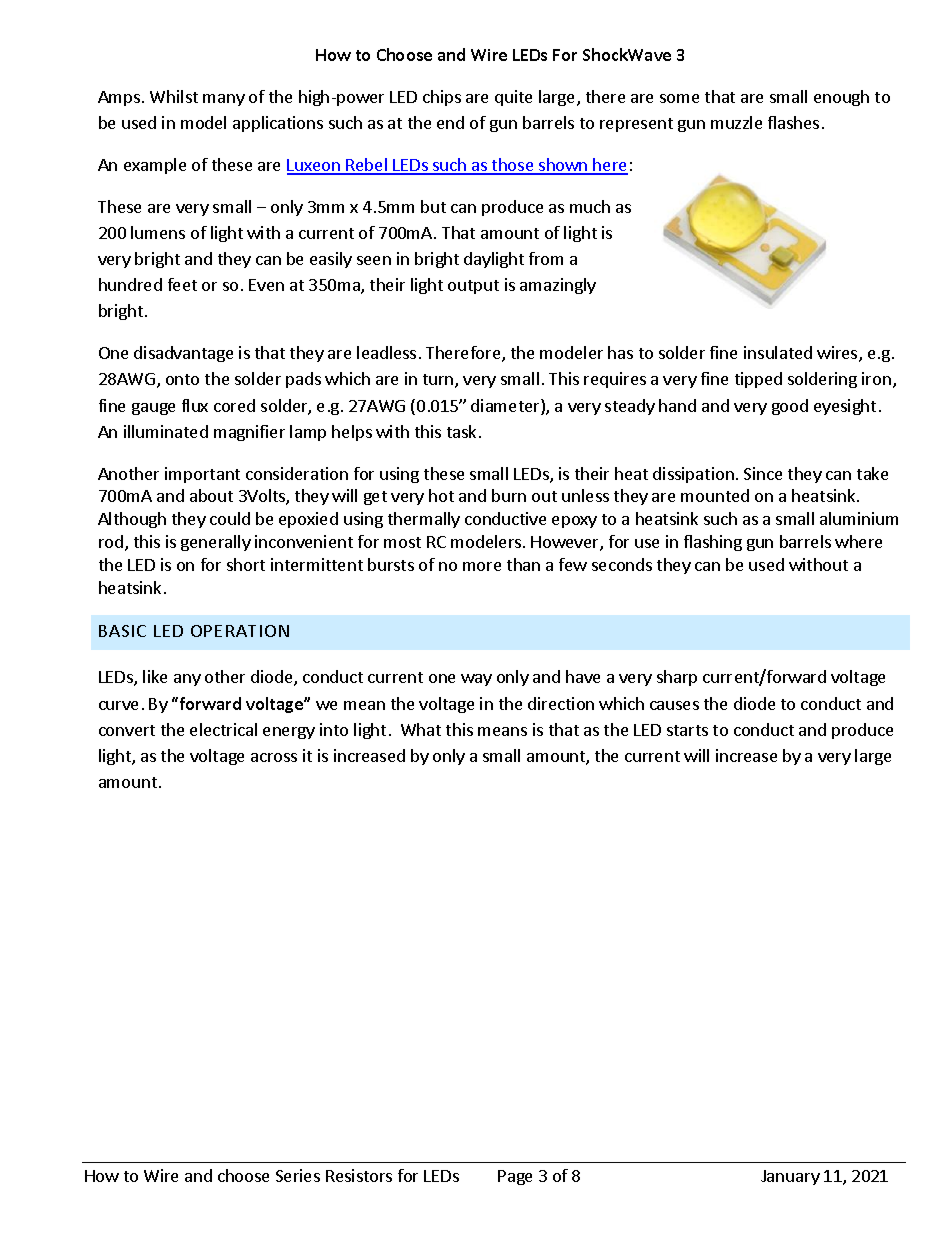  What do you see at coordinates (421, 729) in the screenshot?
I see `What` at bounding box center [421, 729].
